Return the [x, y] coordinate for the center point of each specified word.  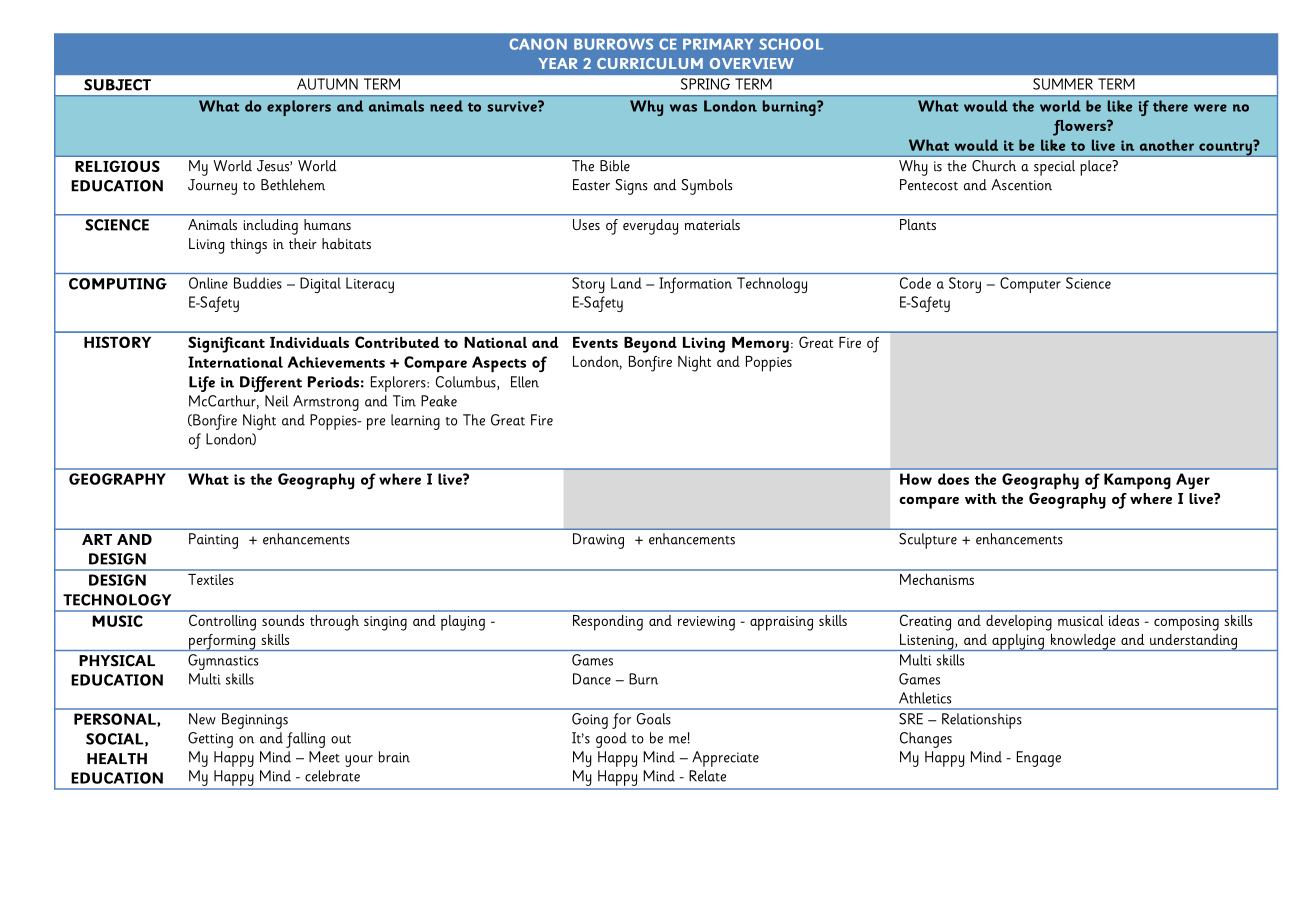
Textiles [210, 579]
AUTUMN [327, 84]
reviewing [706, 623]
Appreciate [725, 759]
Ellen [525, 382]
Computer [1030, 285]
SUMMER [1063, 84]
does [953, 479]
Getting [210, 740]
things [248, 246]
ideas [1124, 620]
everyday [650, 227]
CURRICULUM [650, 63]
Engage [1039, 759]
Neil [277, 401]
